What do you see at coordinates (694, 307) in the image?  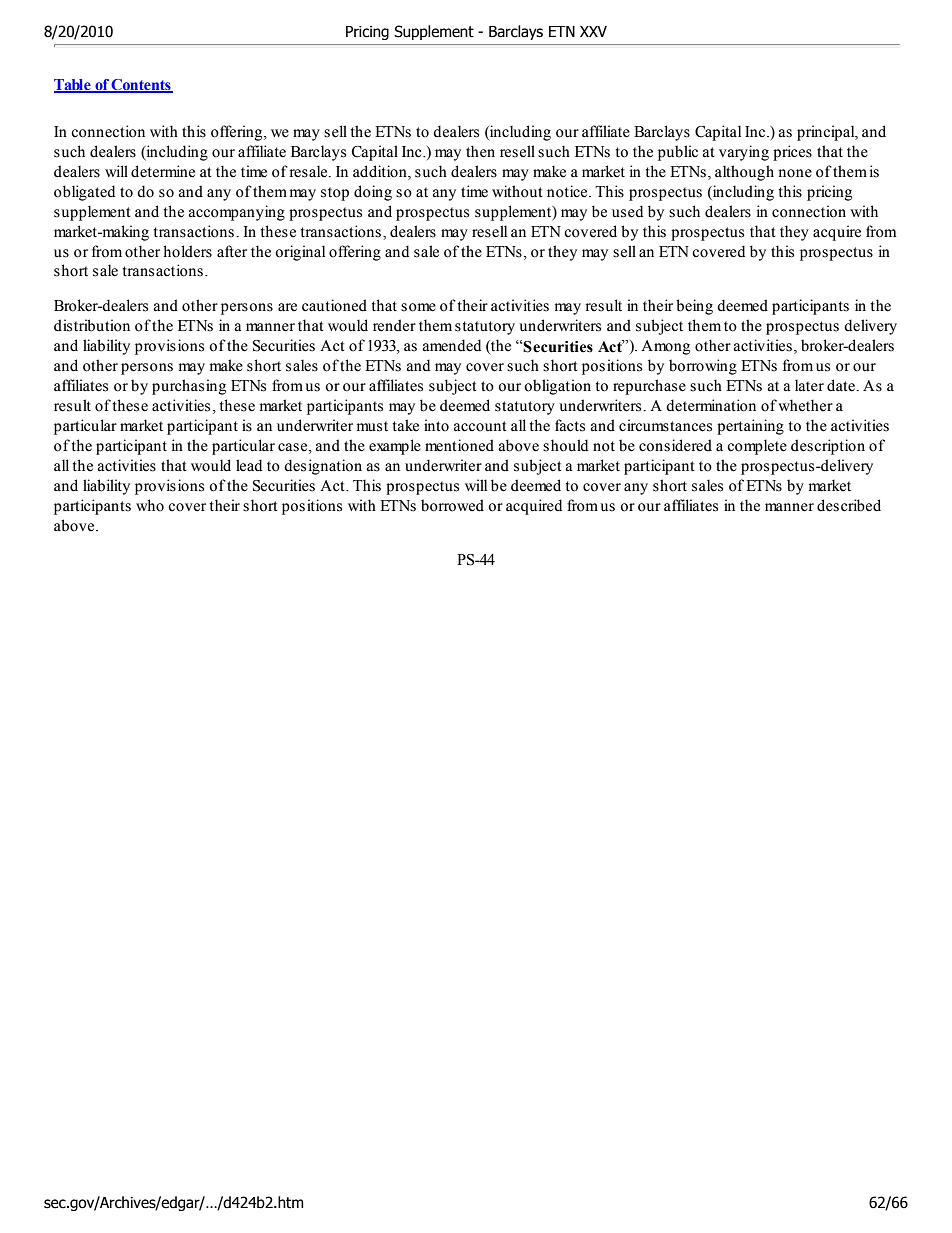 I see `being` at bounding box center [694, 307].
